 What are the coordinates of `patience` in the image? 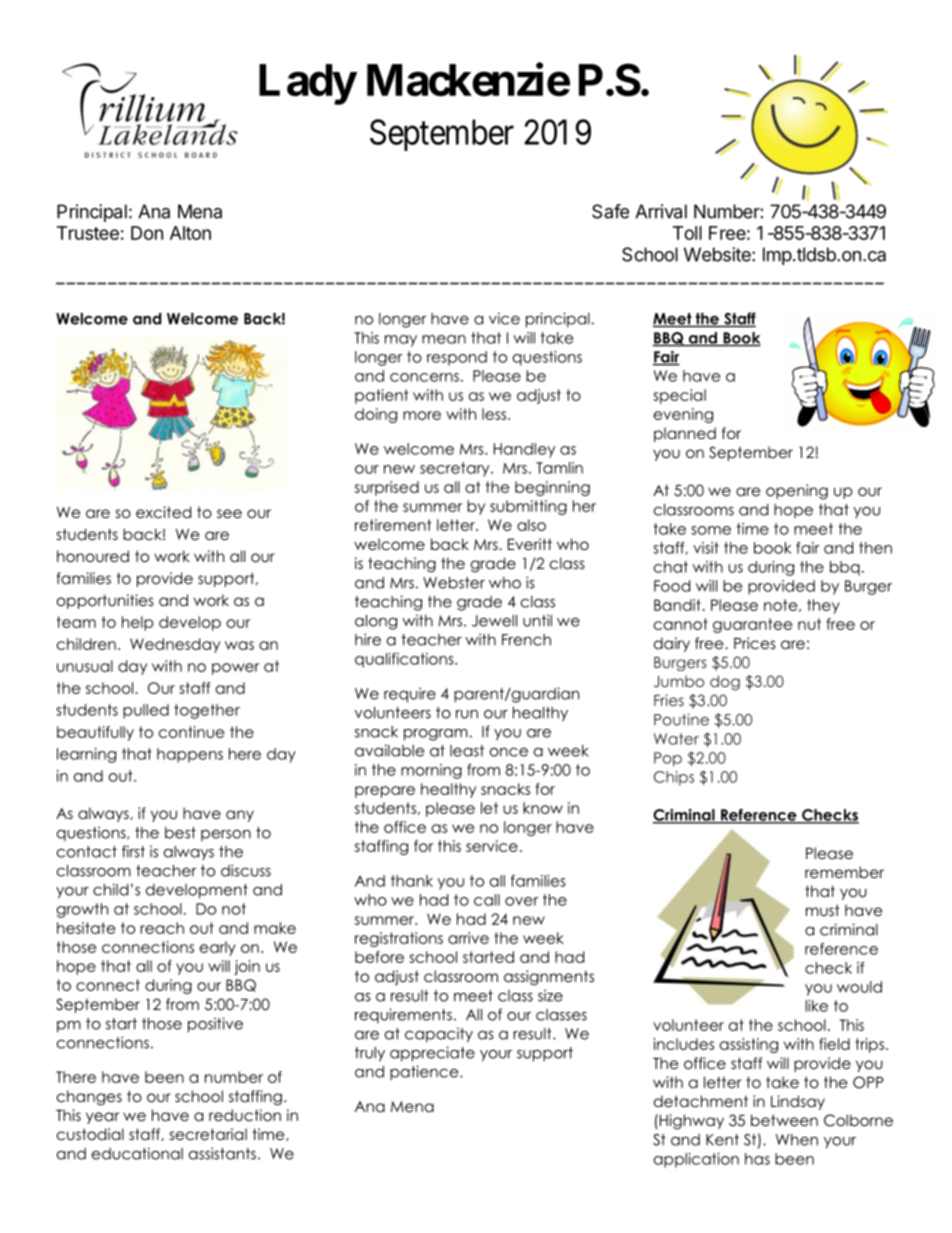 It's located at (425, 1073).
